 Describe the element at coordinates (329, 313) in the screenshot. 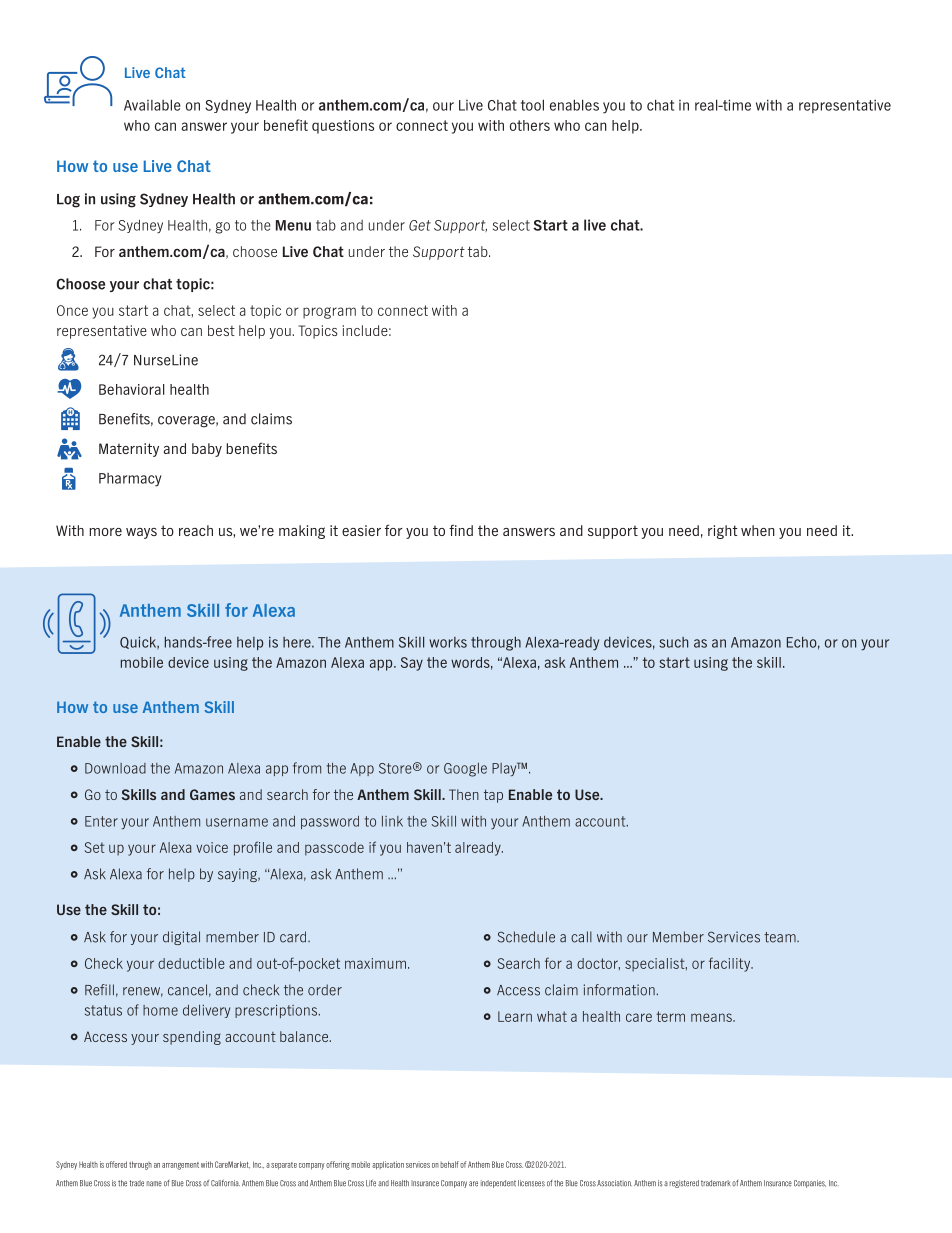

I see `program` at that location.
